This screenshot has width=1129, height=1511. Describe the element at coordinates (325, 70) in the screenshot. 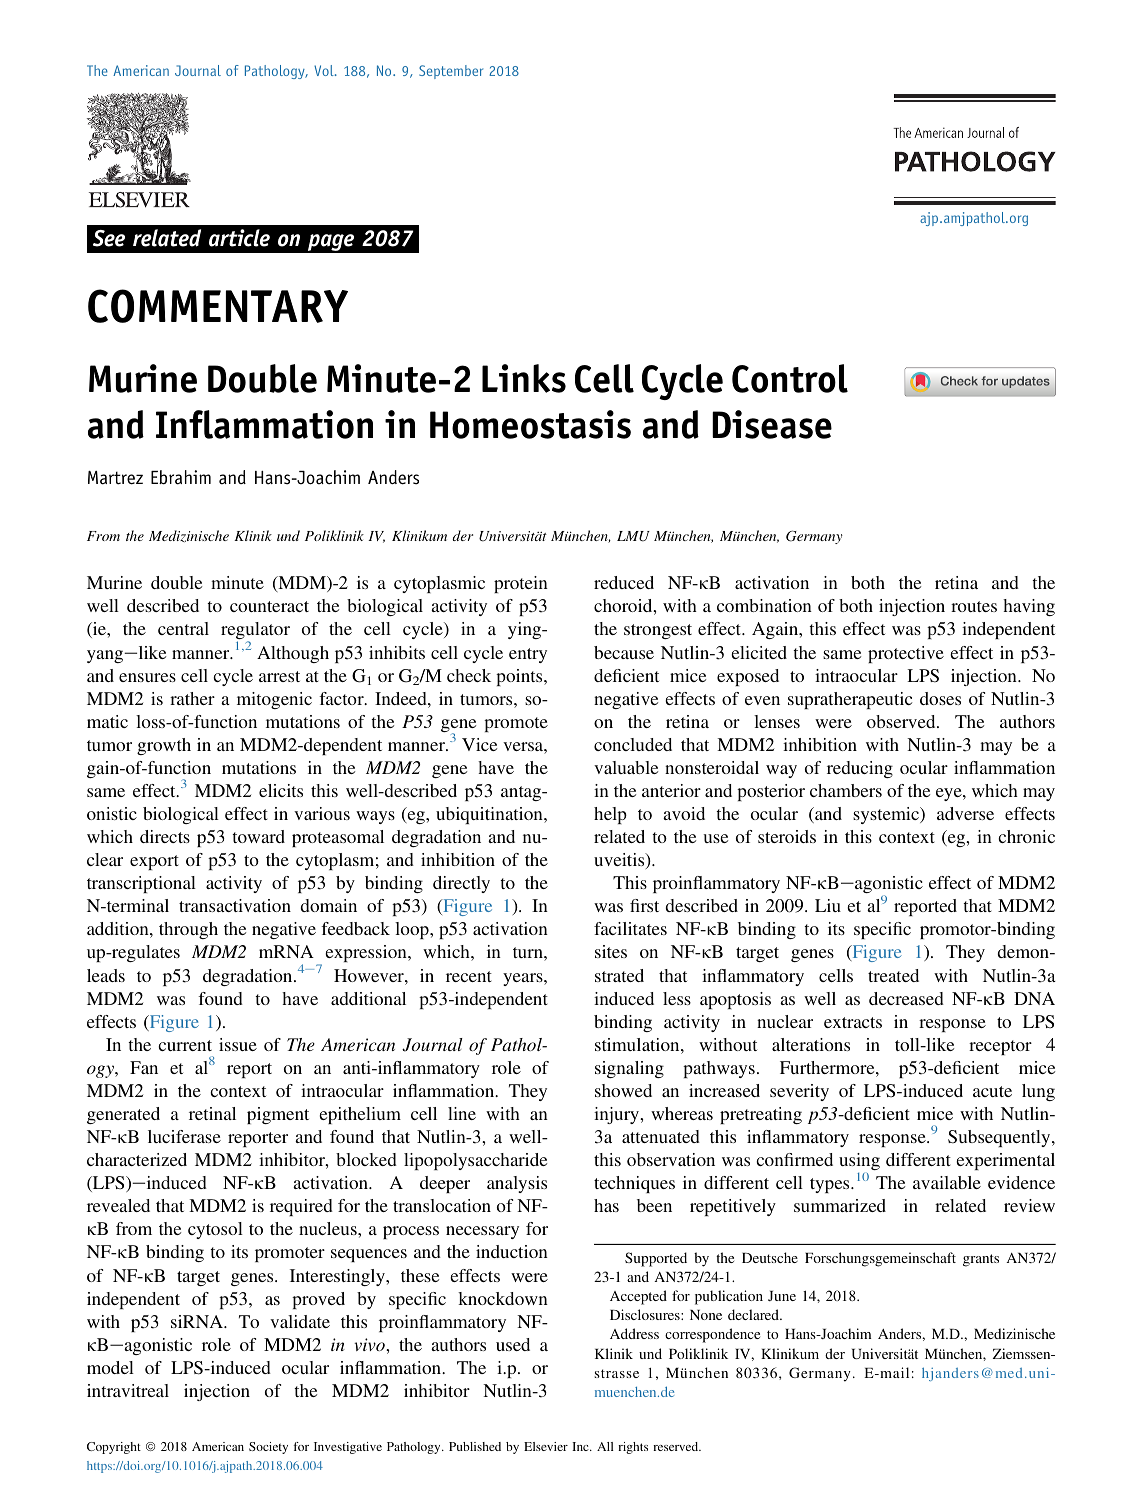

I see `Vol` at that location.
